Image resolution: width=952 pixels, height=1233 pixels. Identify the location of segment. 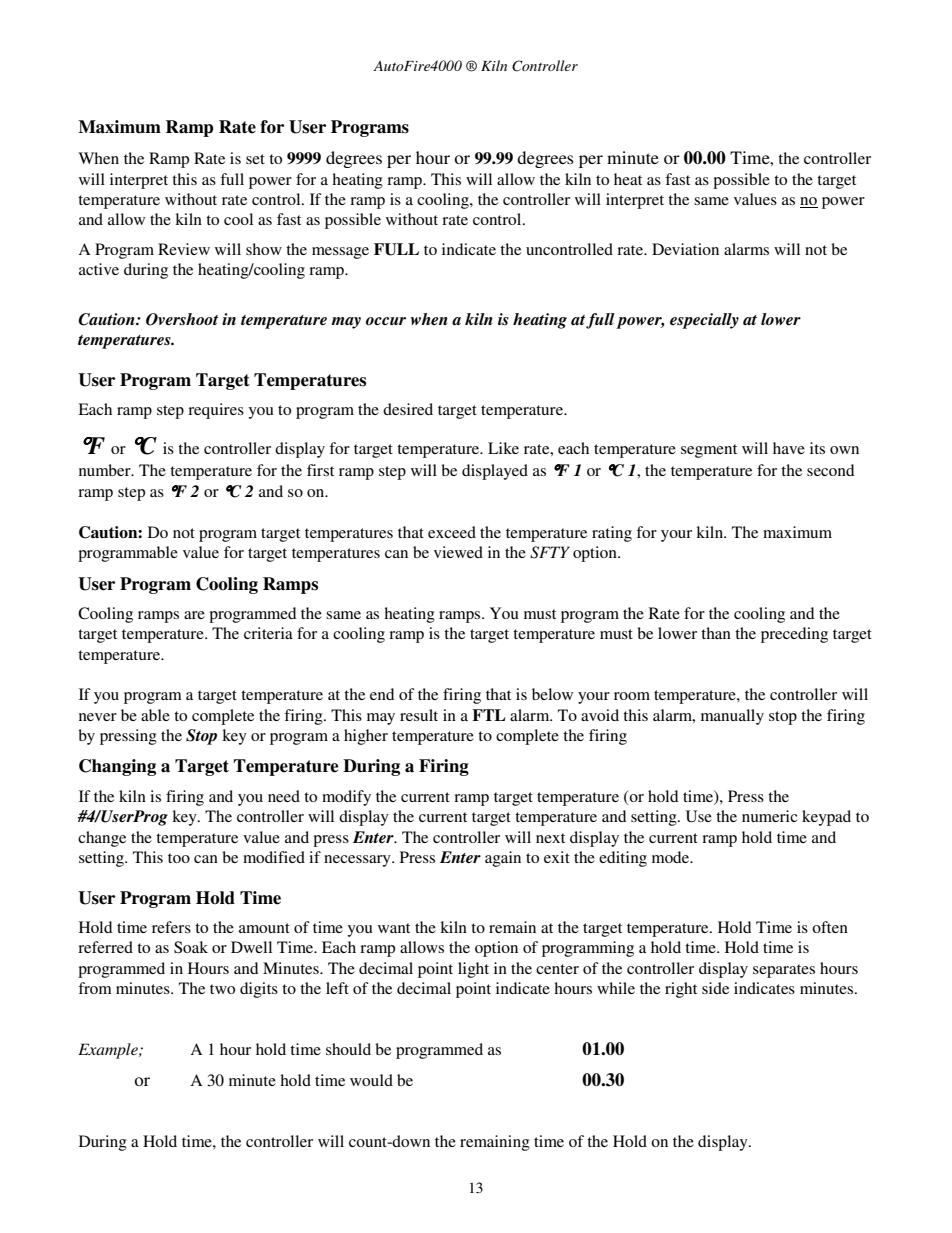
(709, 451).
